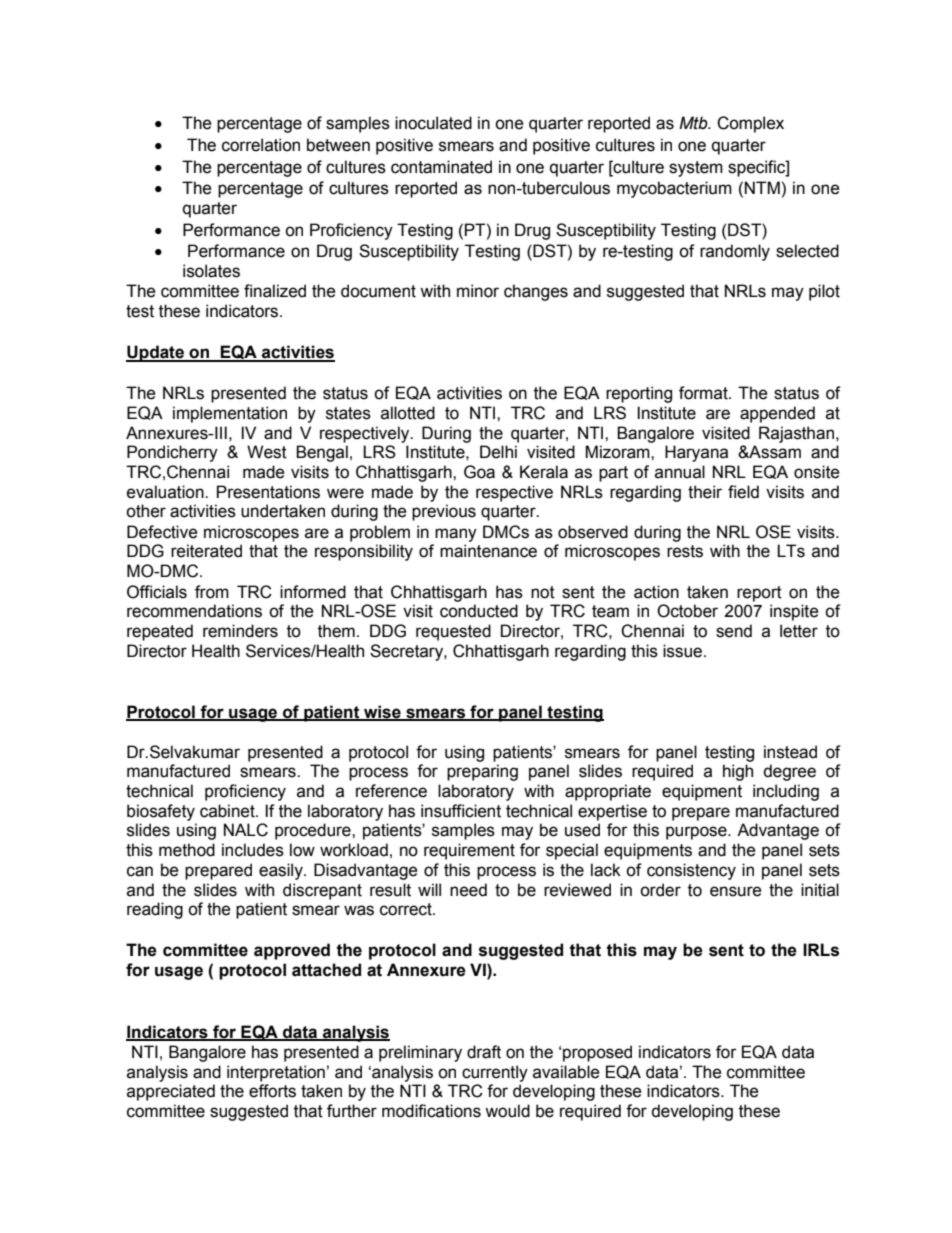  What do you see at coordinates (230, 414) in the image?
I see `implementation` at bounding box center [230, 414].
